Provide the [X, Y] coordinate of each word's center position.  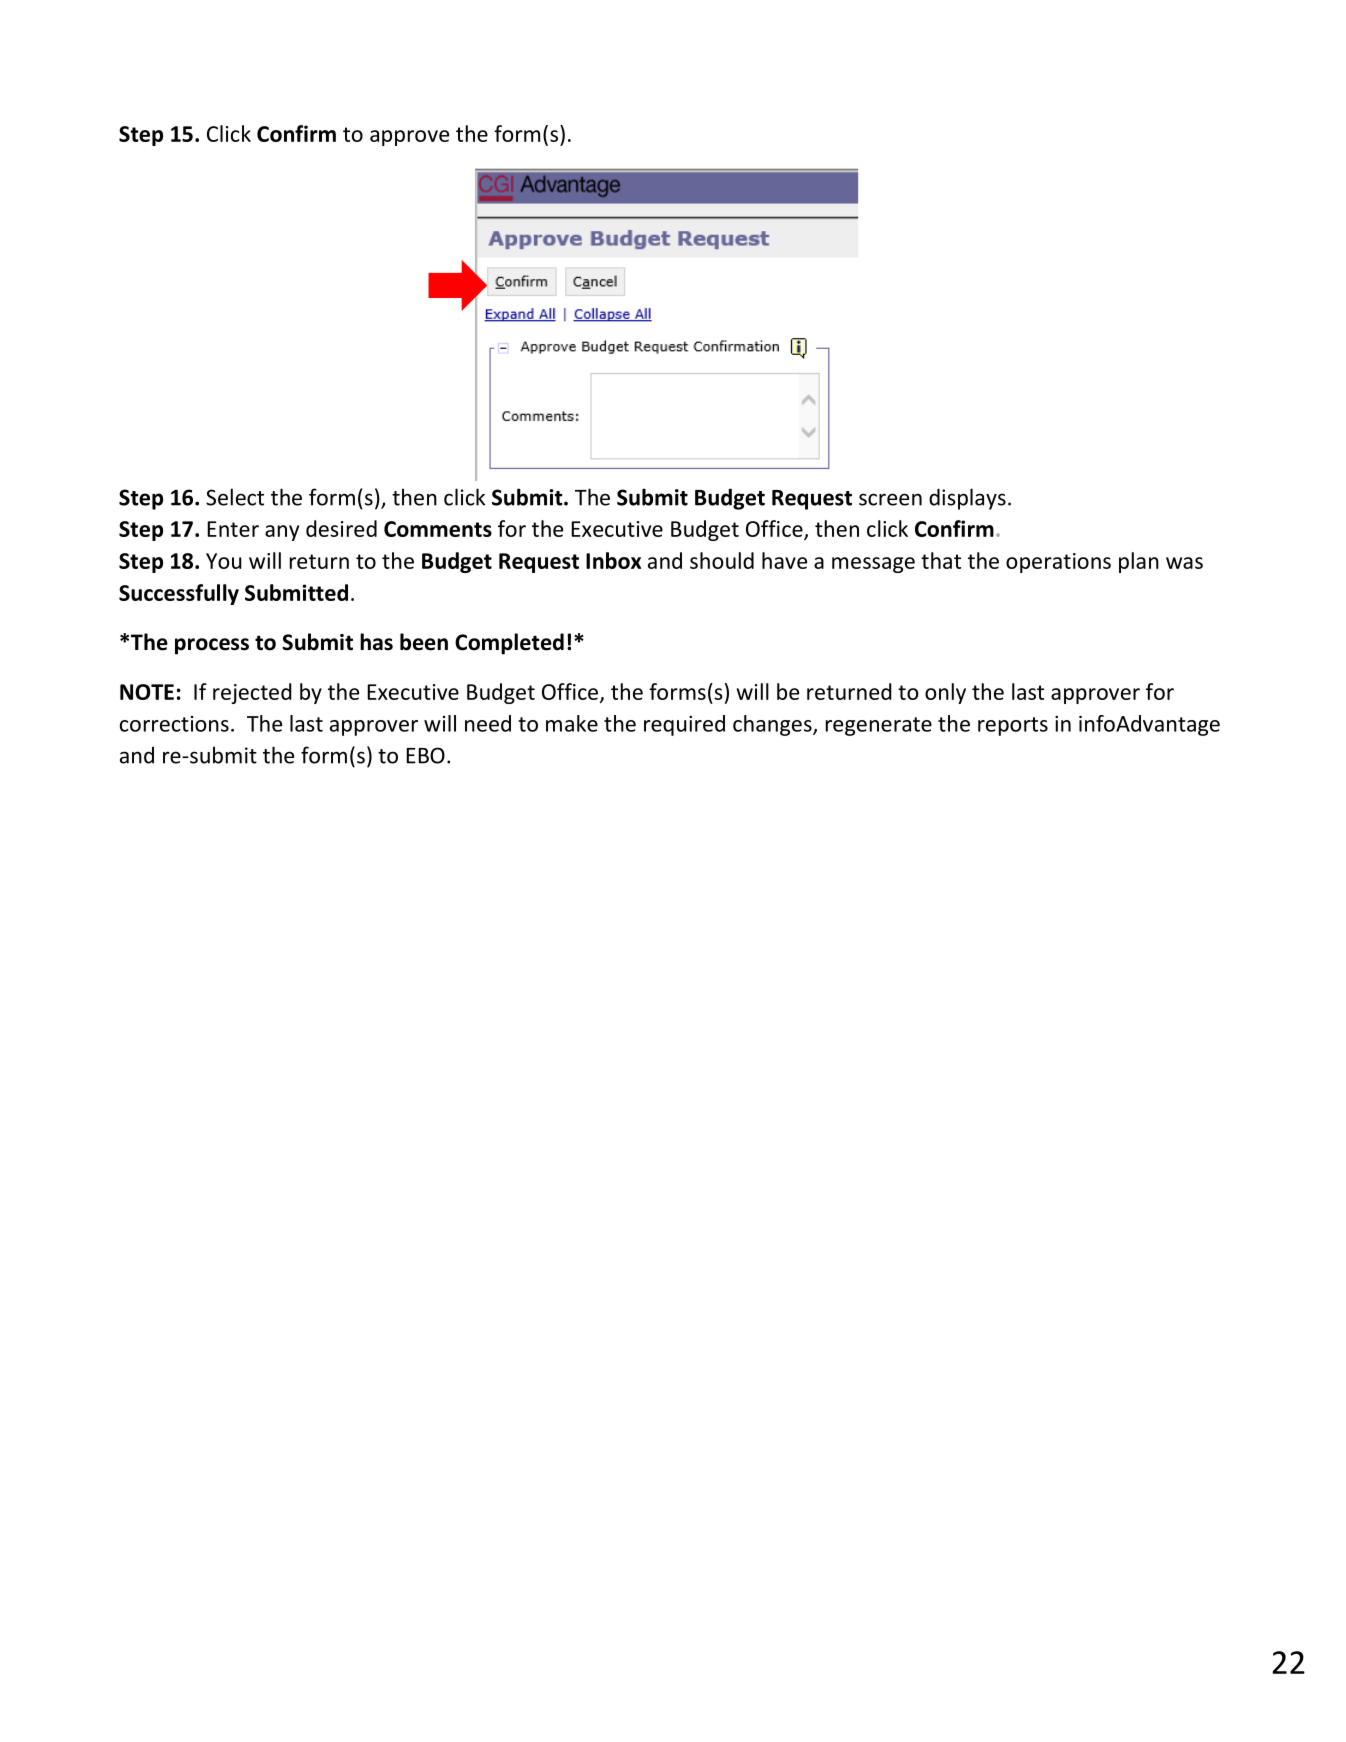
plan [1139, 562]
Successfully [179, 594]
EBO [425, 755]
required [684, 725]
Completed [509, 644]
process [212, 646]
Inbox [613, 560]
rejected [252, 693]
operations [1058, 563]
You [224, 561]
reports [1013, 726]
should [722, 560]
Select [235, 497]
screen [890, 499]
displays [967, 499]
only [945, 693]
